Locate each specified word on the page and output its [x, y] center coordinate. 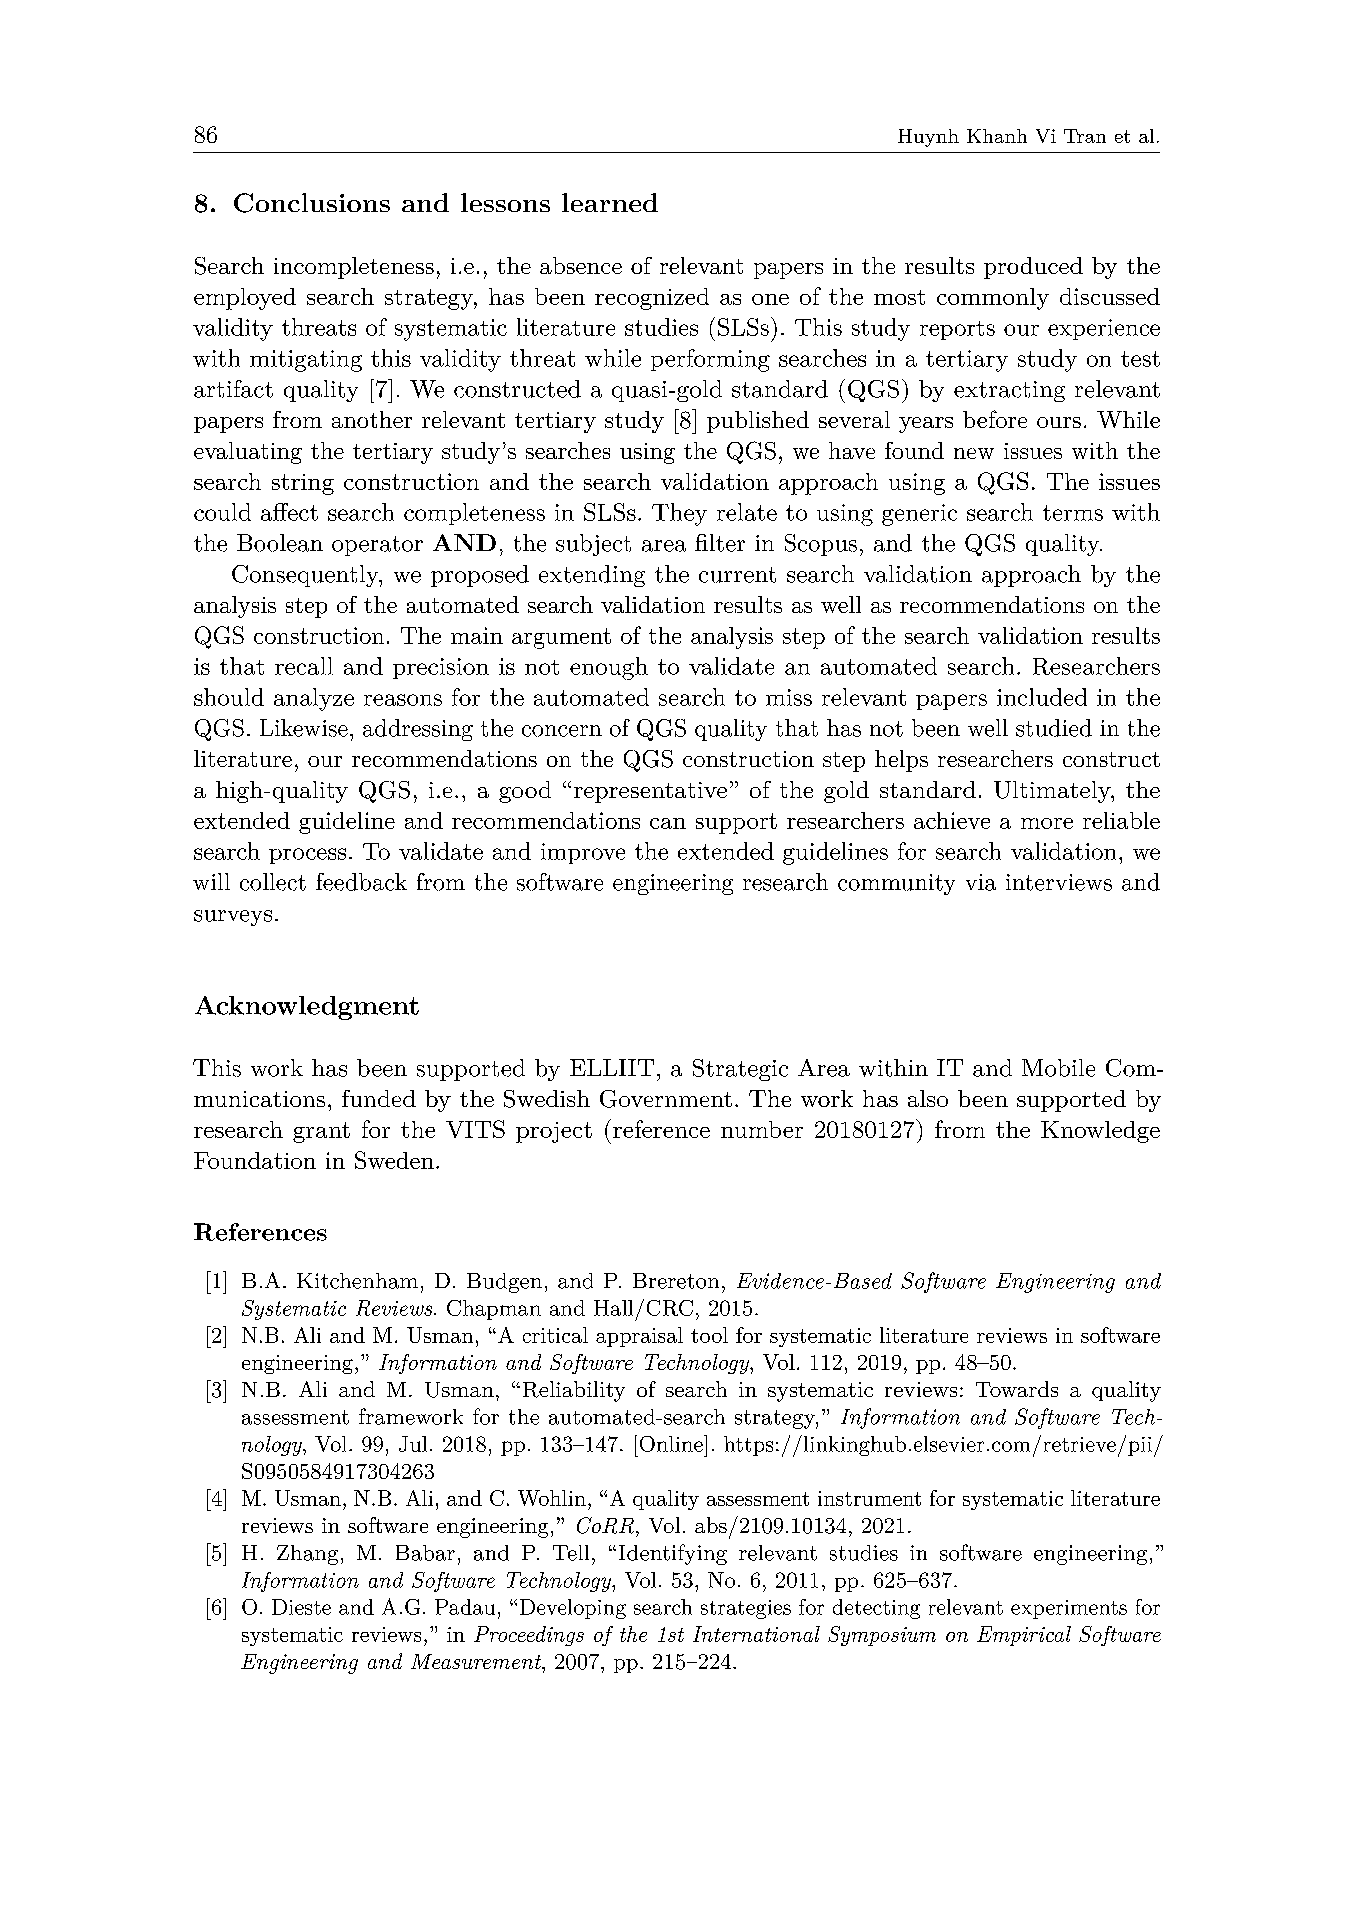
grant [321, 1132]
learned [610, 202]
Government [666, 1099]
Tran [1085, 136]
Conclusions [312, 203]
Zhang [307, 1555]
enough [609, 668]
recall [304, 666]
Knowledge [1100, 1132]
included [1042, 697]
